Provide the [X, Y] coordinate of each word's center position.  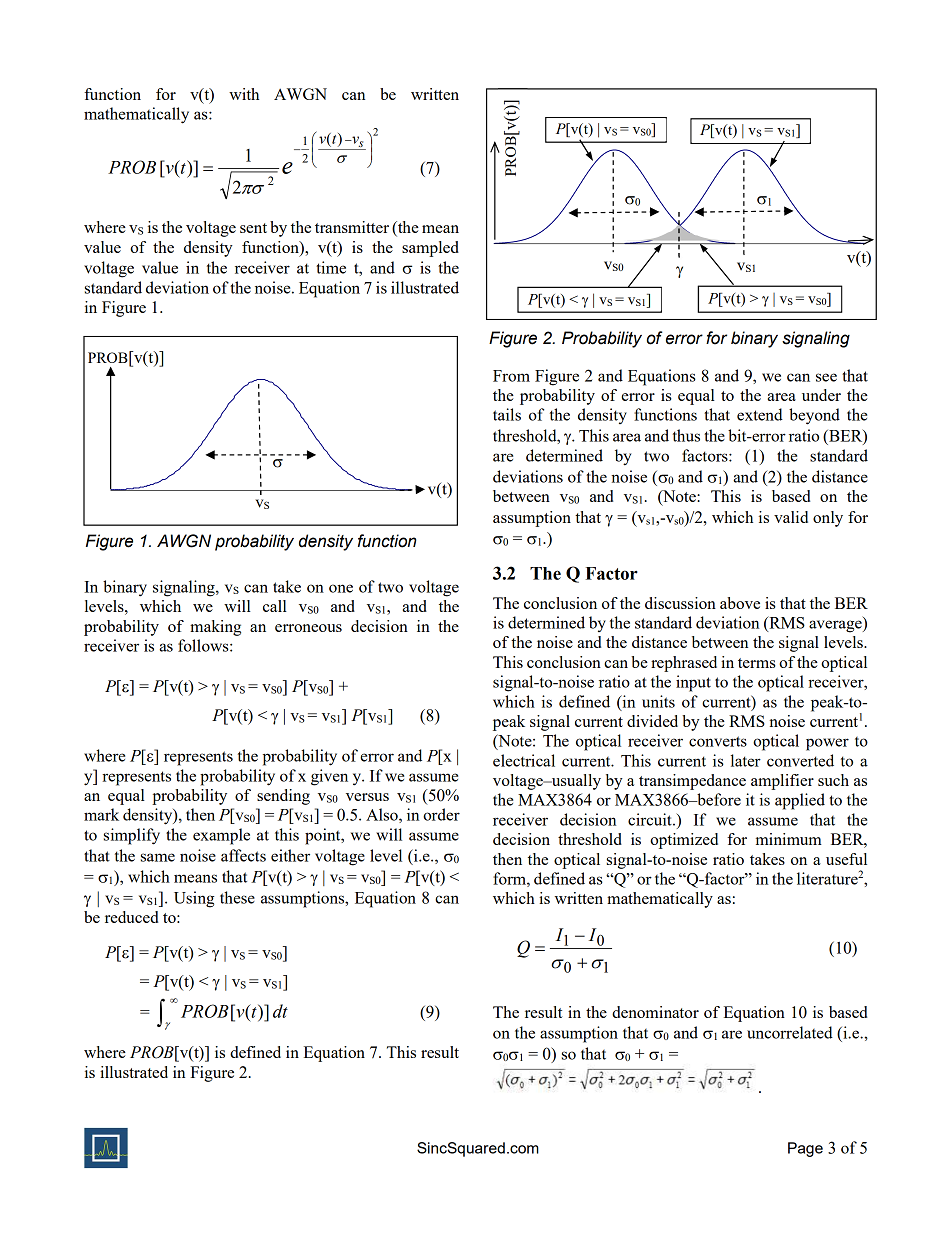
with [244, 94]
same [158, 857]
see [826, 377]
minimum [789, 839]
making [215, 628]
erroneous [308, 628]
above [740, 603]
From [511, 376]
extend [760, 414]
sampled [430, 249]
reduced [132, 917]
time [331, 267]
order [441, 814]
